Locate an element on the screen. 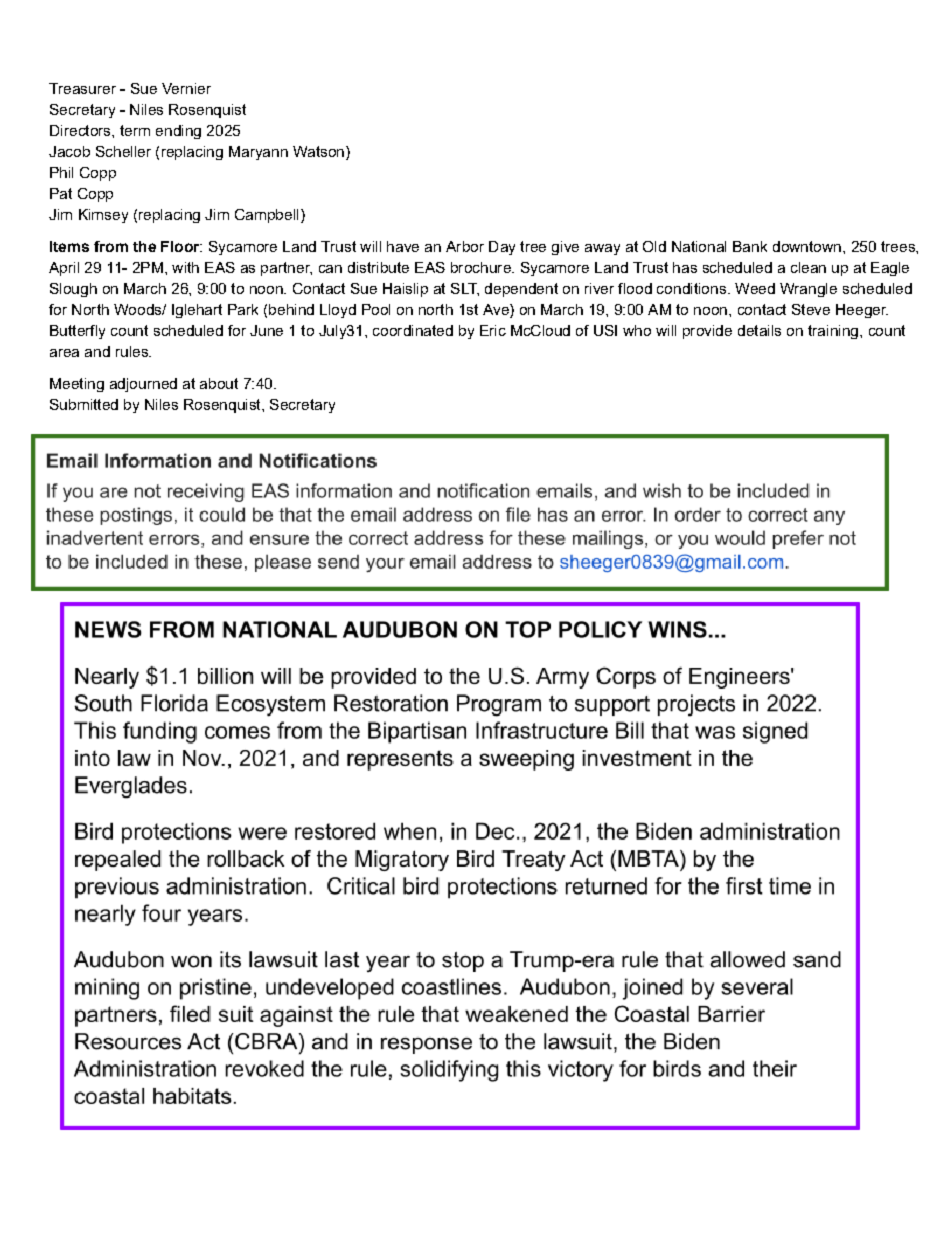  Pat is located at coordinates (61, 193).
